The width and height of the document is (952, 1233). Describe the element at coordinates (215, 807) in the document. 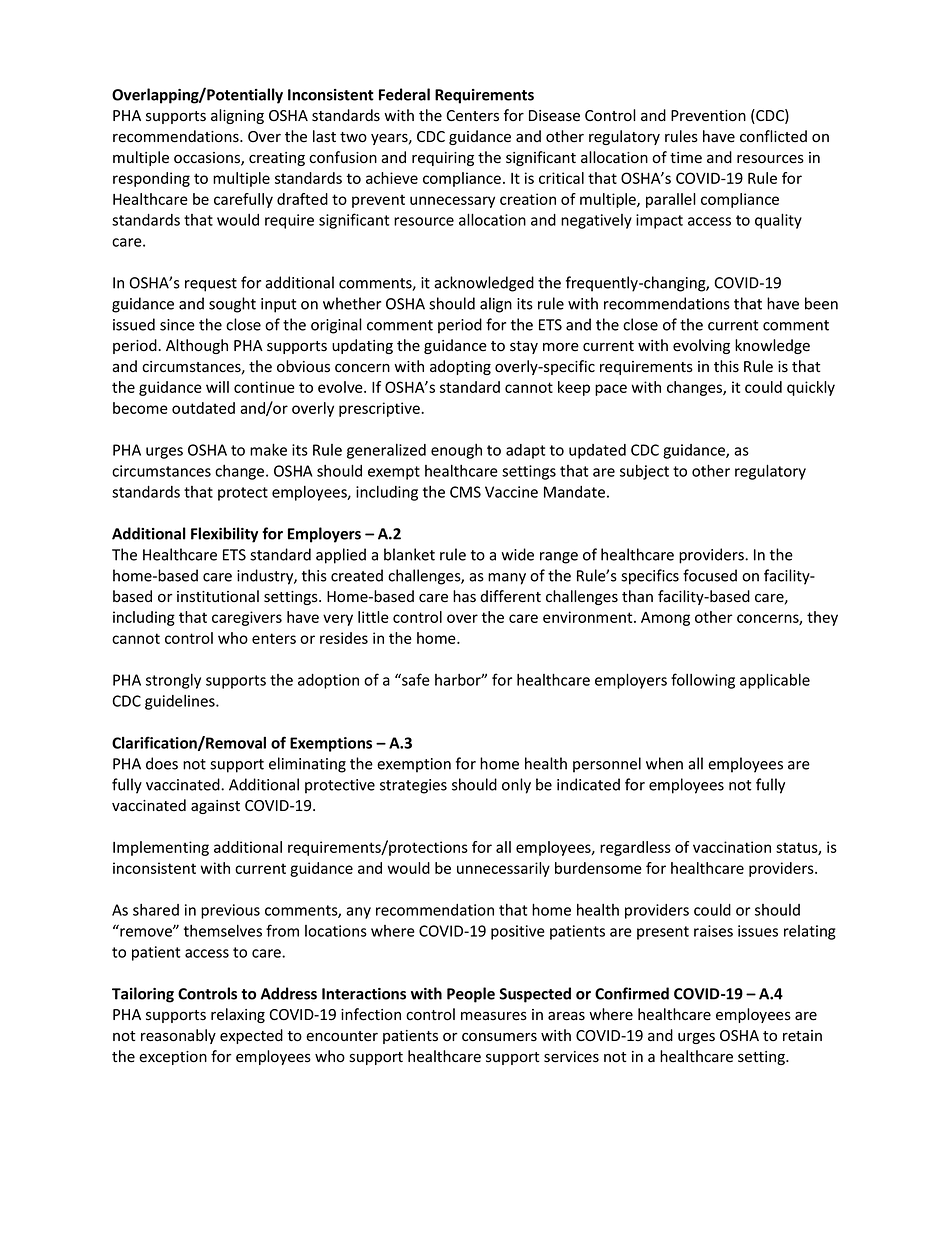

I see `against` at that location.
